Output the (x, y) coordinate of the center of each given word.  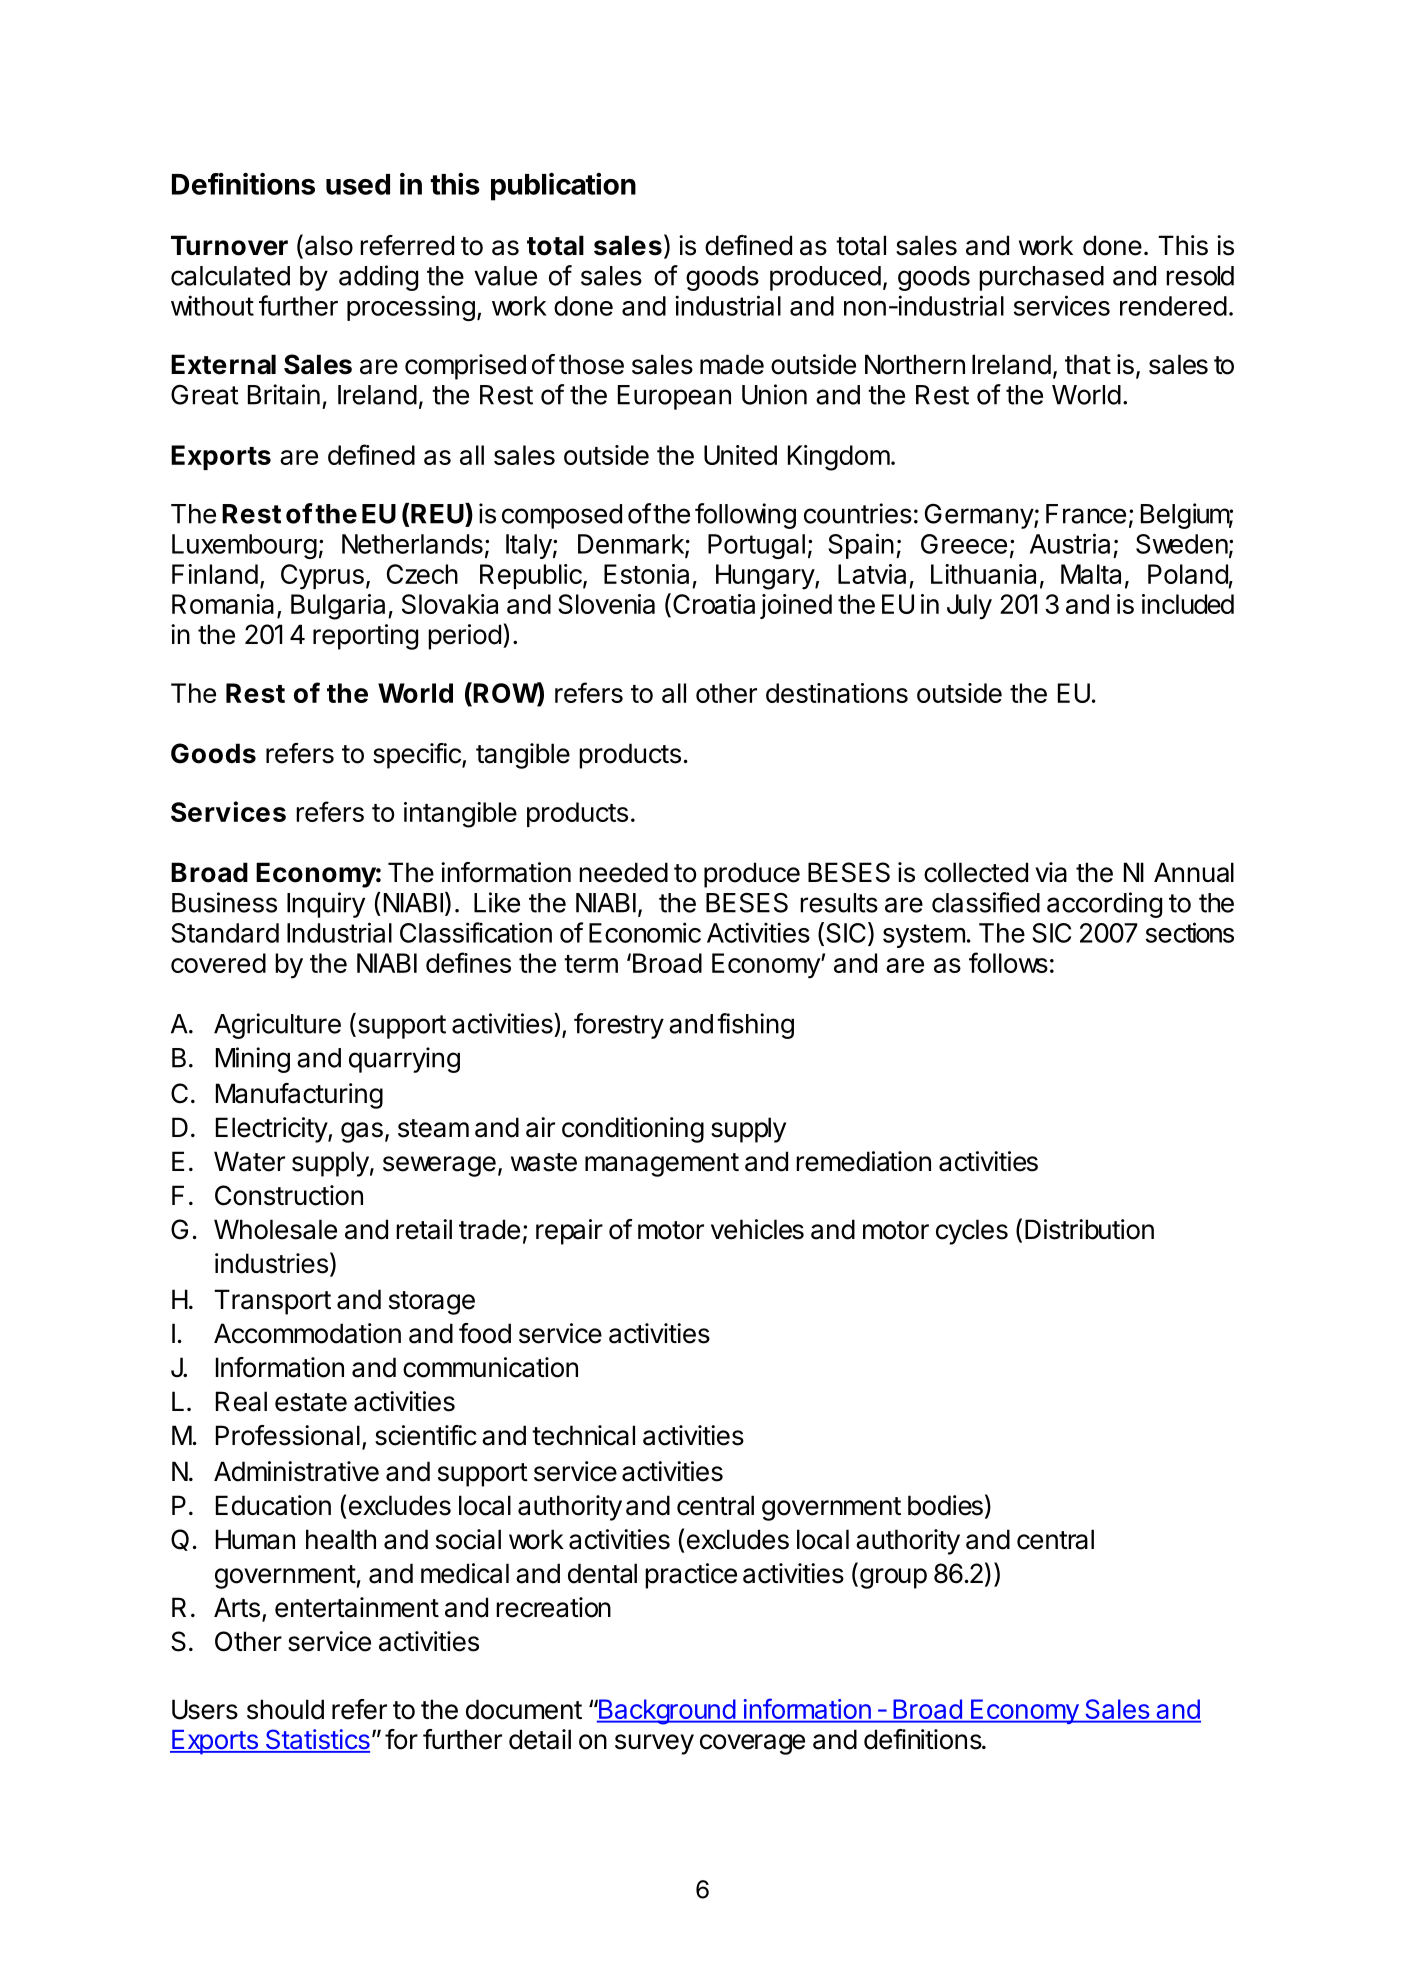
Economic (645, 932)
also (329, 245)
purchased (1041, 278)
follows (1008, 962)
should (285, 1709)
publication (563, 186)
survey (654, 1744)
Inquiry (326, 905)
